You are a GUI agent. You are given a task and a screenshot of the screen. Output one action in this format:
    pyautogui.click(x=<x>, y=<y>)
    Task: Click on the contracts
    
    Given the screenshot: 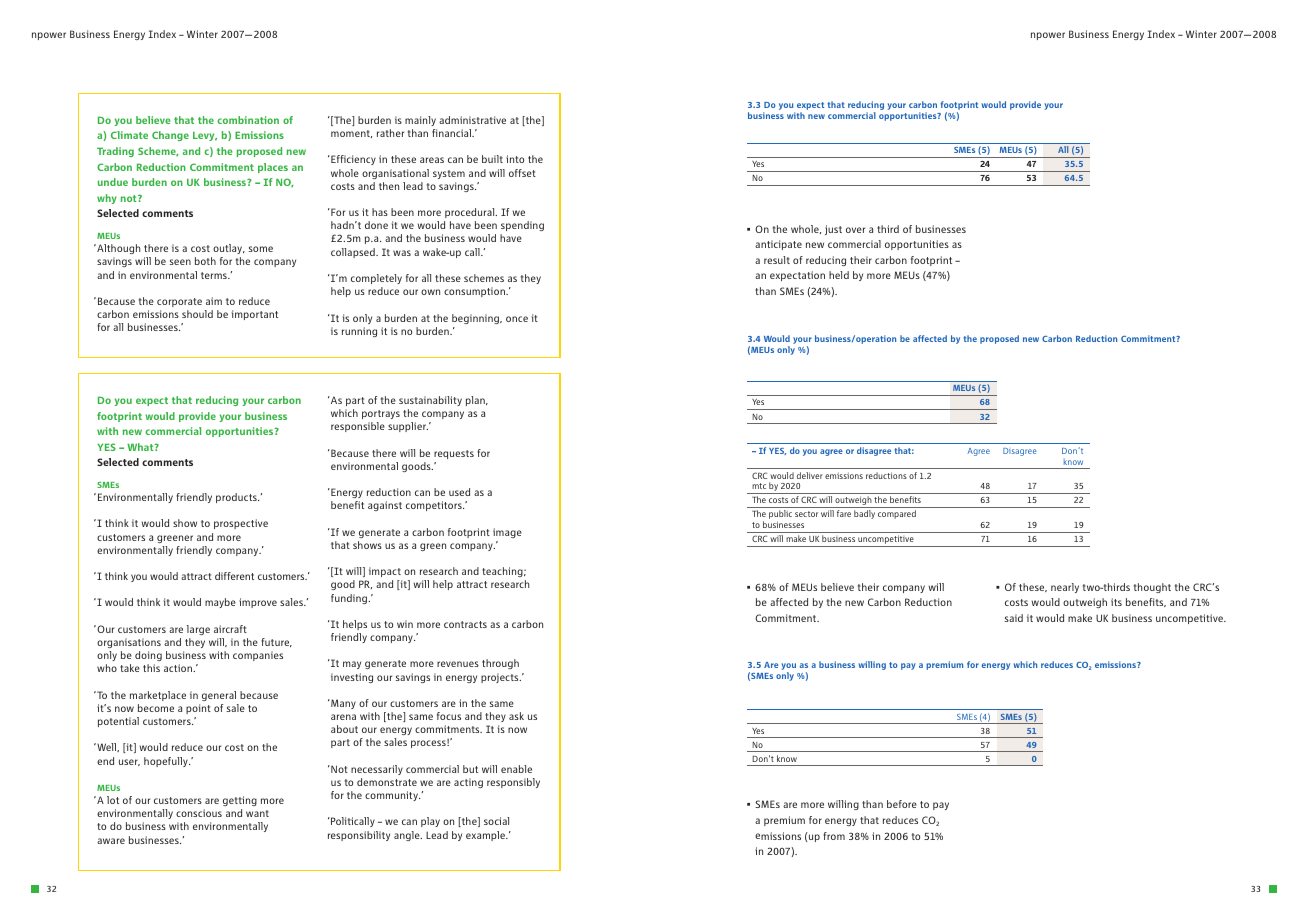 What is the action you would take?
    pyautogui.click(x=465, y=624)
